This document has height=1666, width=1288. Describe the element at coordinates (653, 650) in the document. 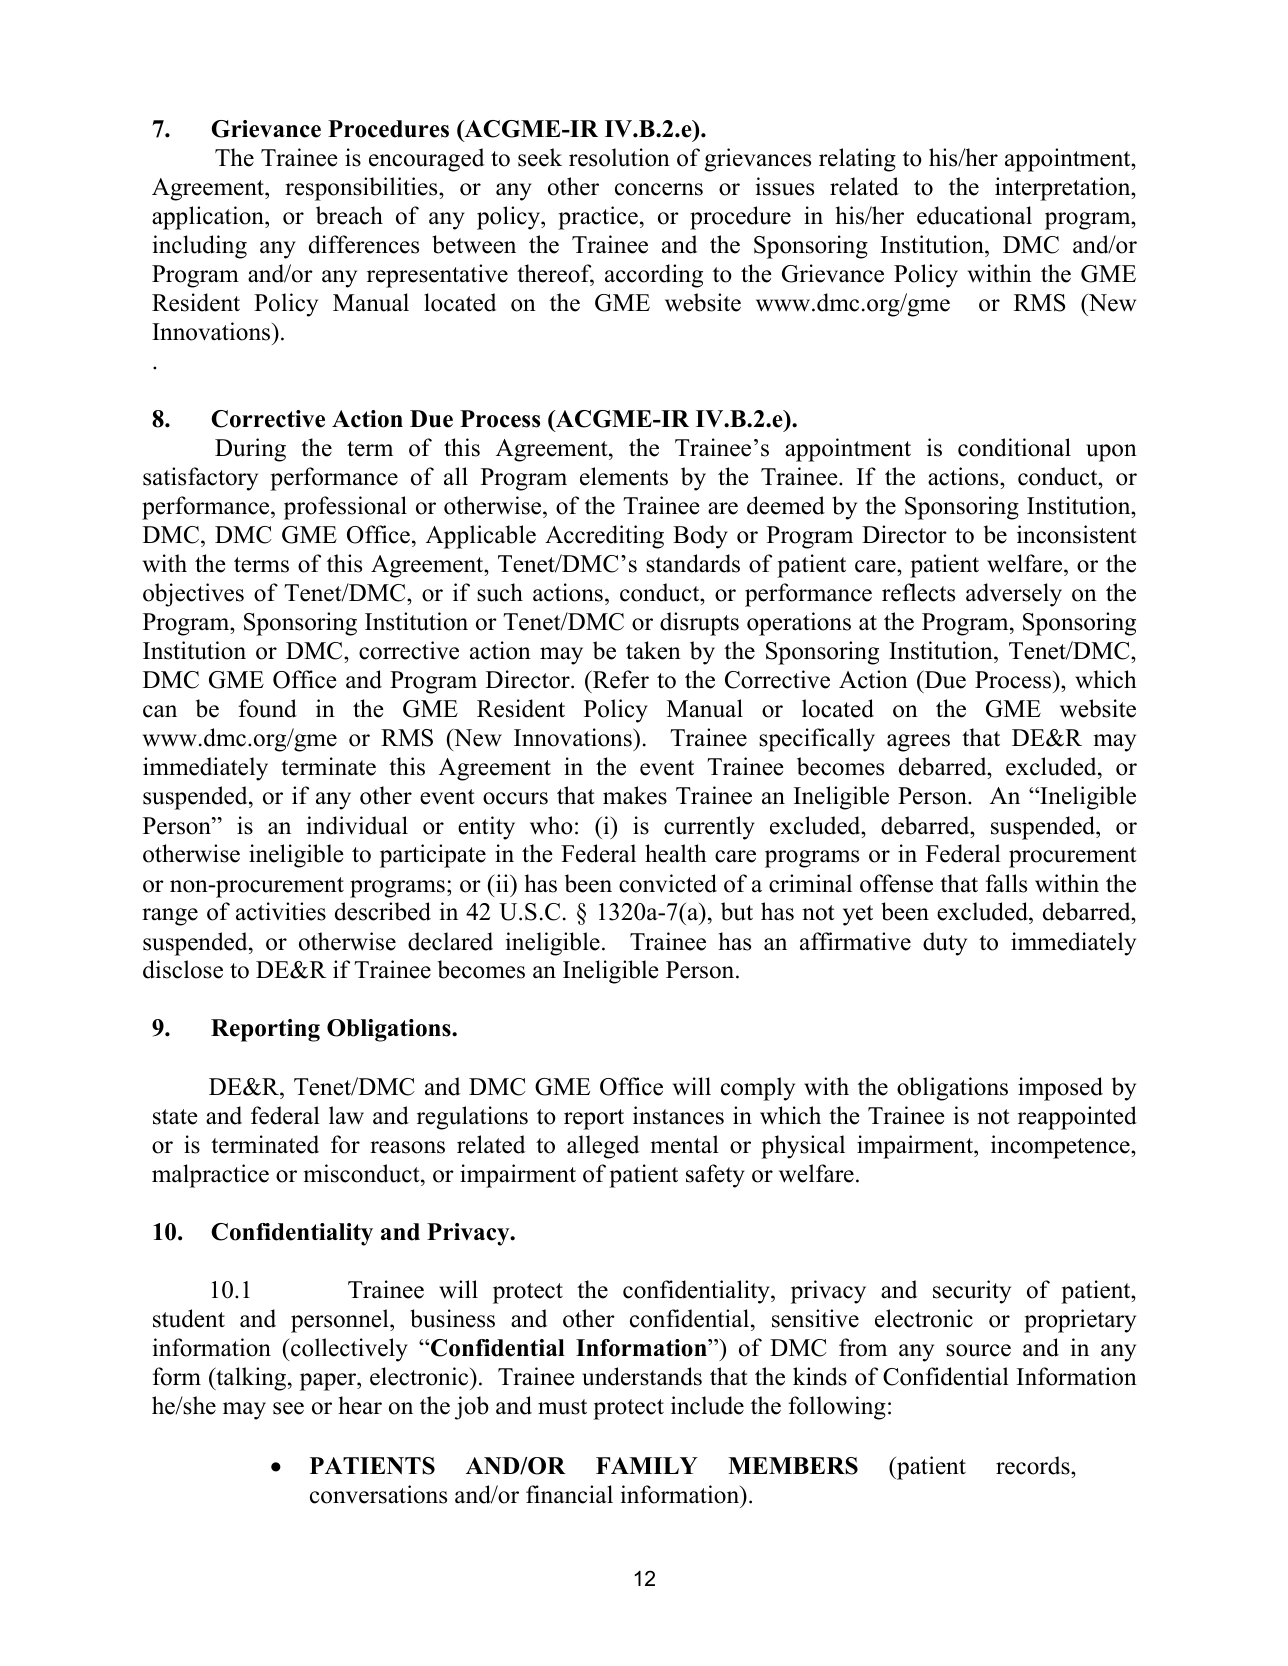

I see `taken` at that location.
